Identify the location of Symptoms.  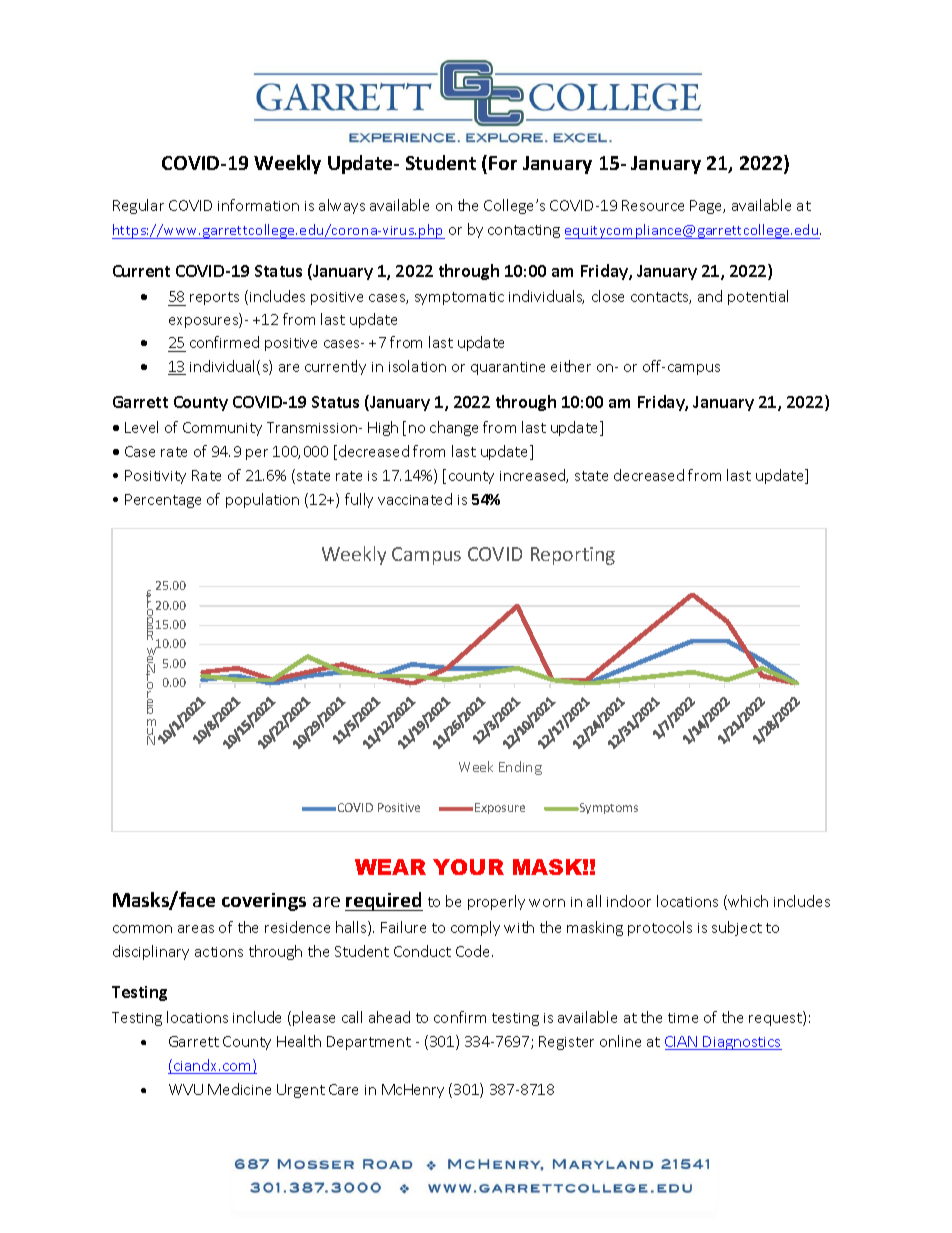
(608, 808).
